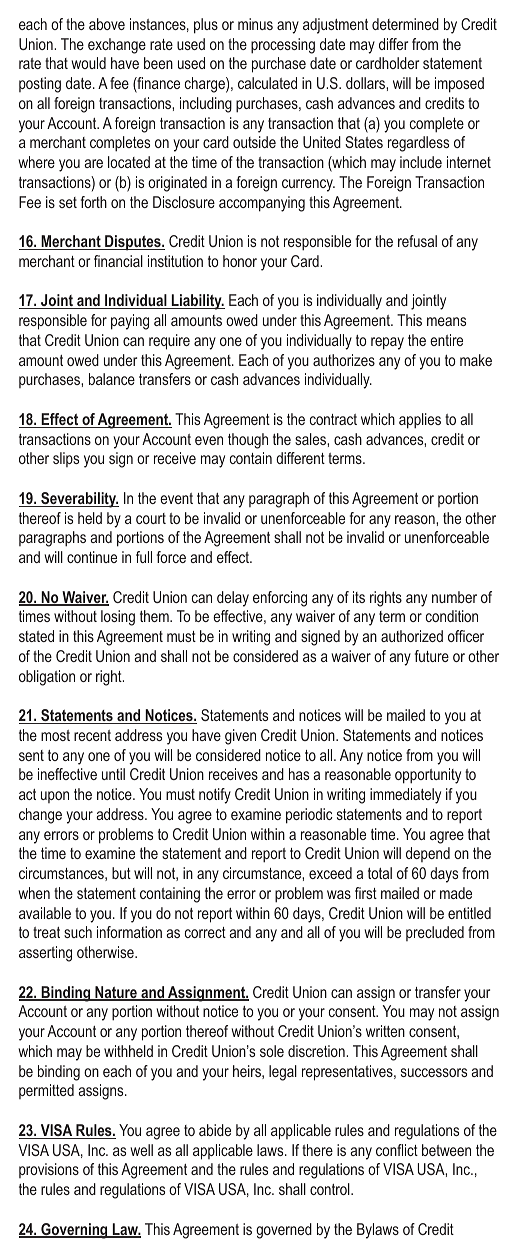  I want to click on imposed, so click(459, 85).
